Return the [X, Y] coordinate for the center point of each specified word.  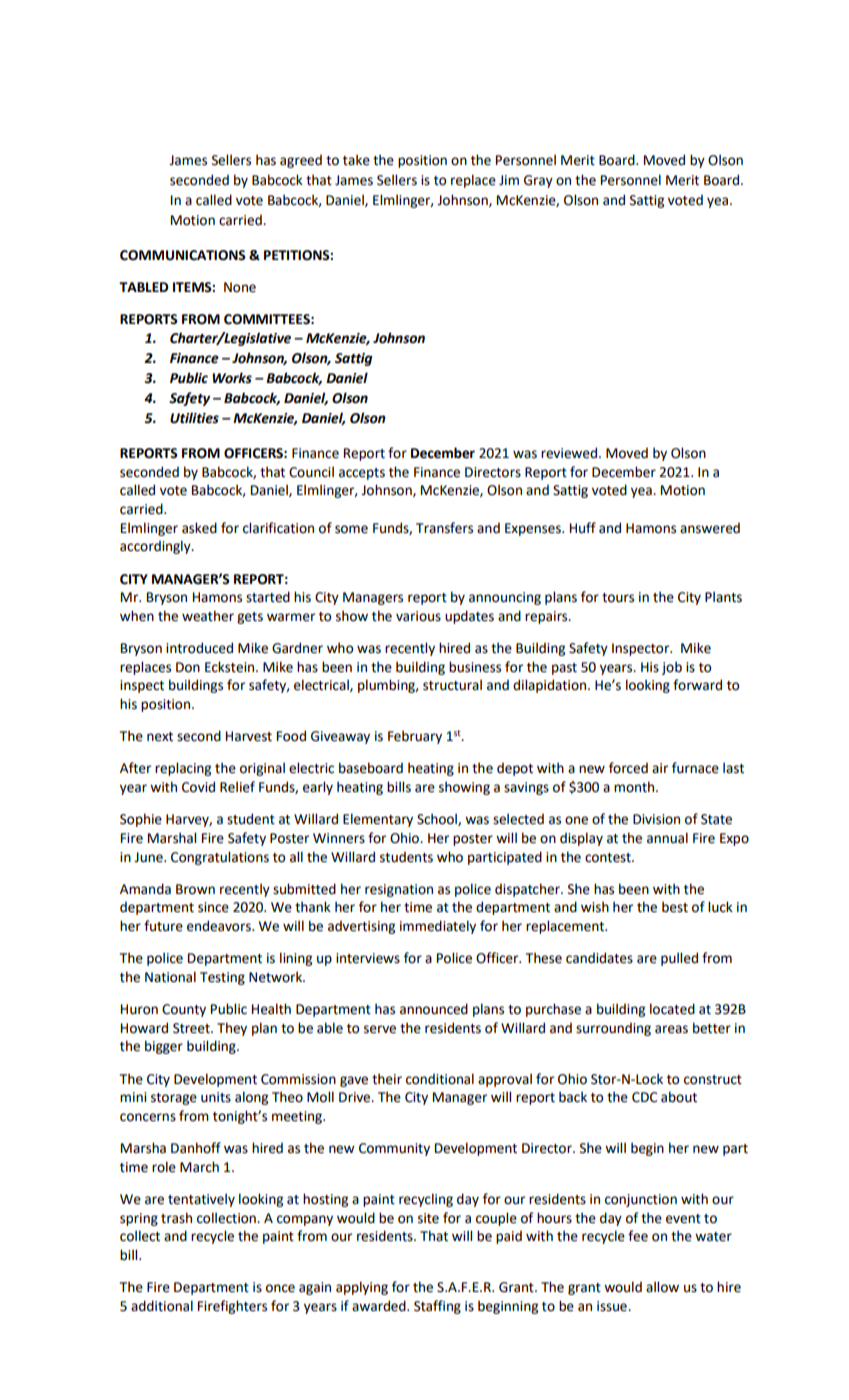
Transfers [444, 528]
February [415, 737]
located [672, 1009]
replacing [183, 769]
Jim [509, 180]
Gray [538, 181]
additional [162, 1306]
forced [628, 768]
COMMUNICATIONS [183, 255]
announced [434, 1009]
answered [710, 528]
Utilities [194, 418]
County [184, 1010]
